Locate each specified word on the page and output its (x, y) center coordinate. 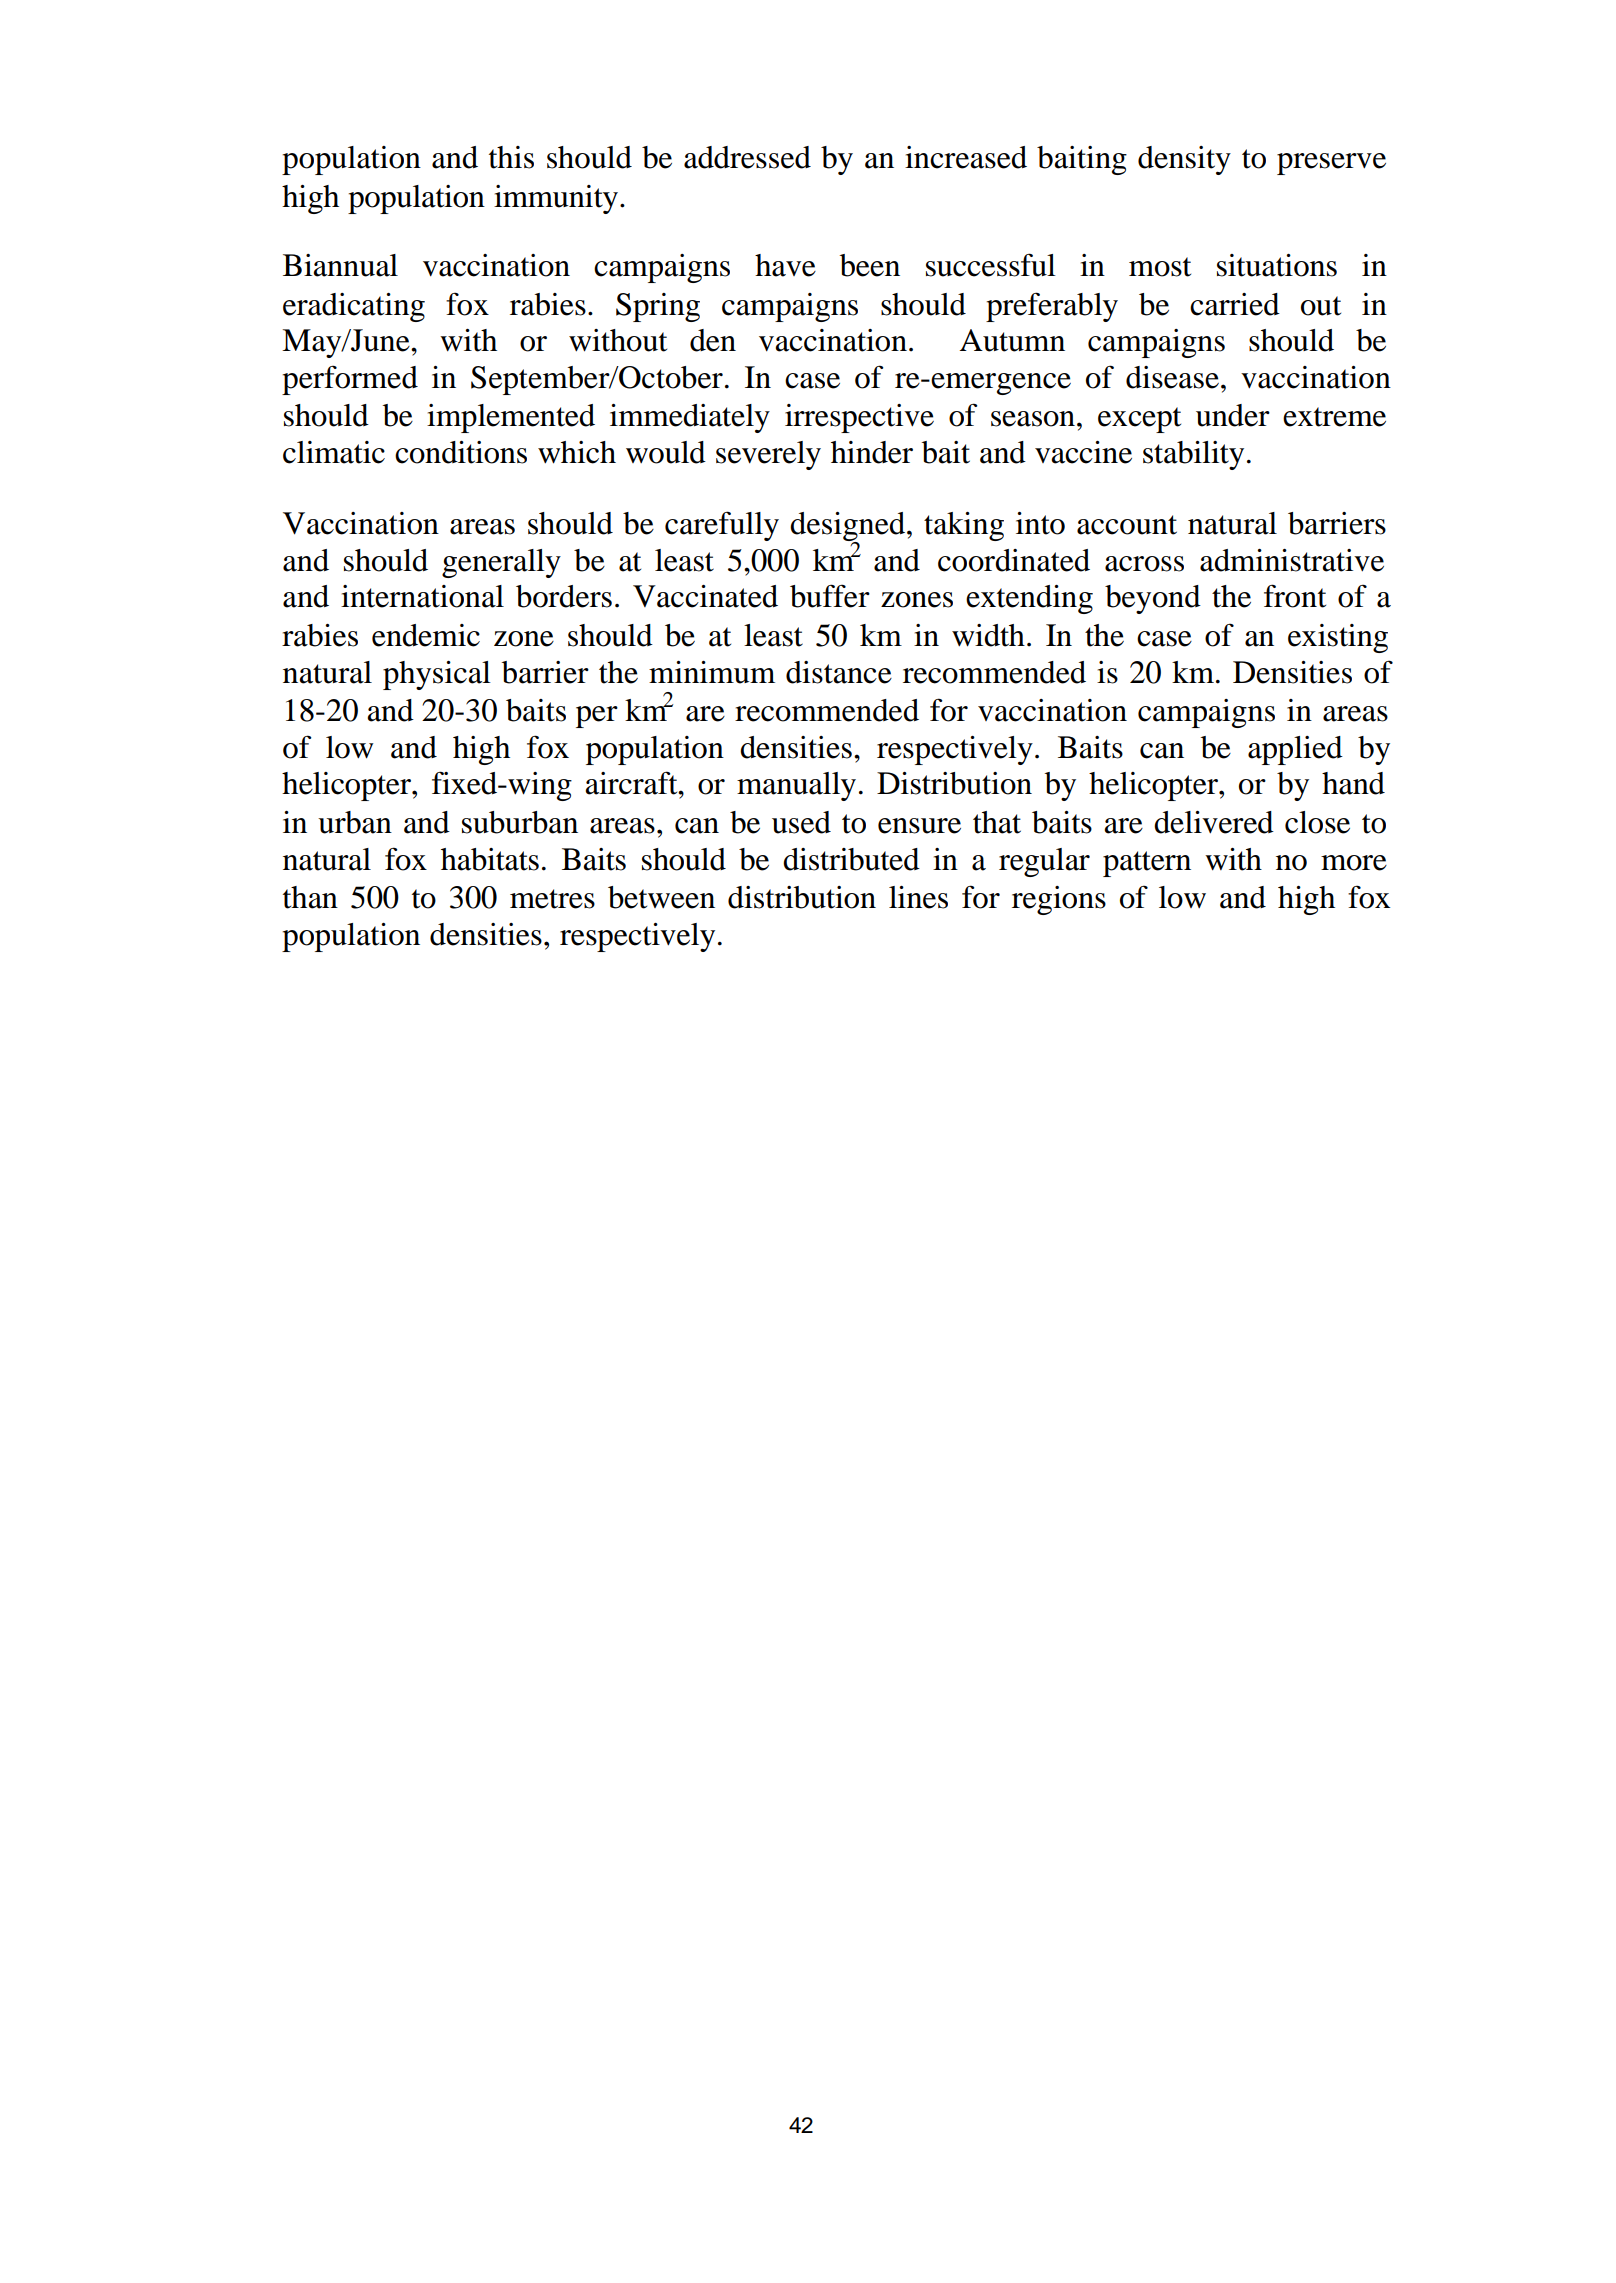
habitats (490, 859)
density (1184, 160)
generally (501, 563)
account (1127, 525)
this (511, 157)
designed (849, 528)
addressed (747, 157)
